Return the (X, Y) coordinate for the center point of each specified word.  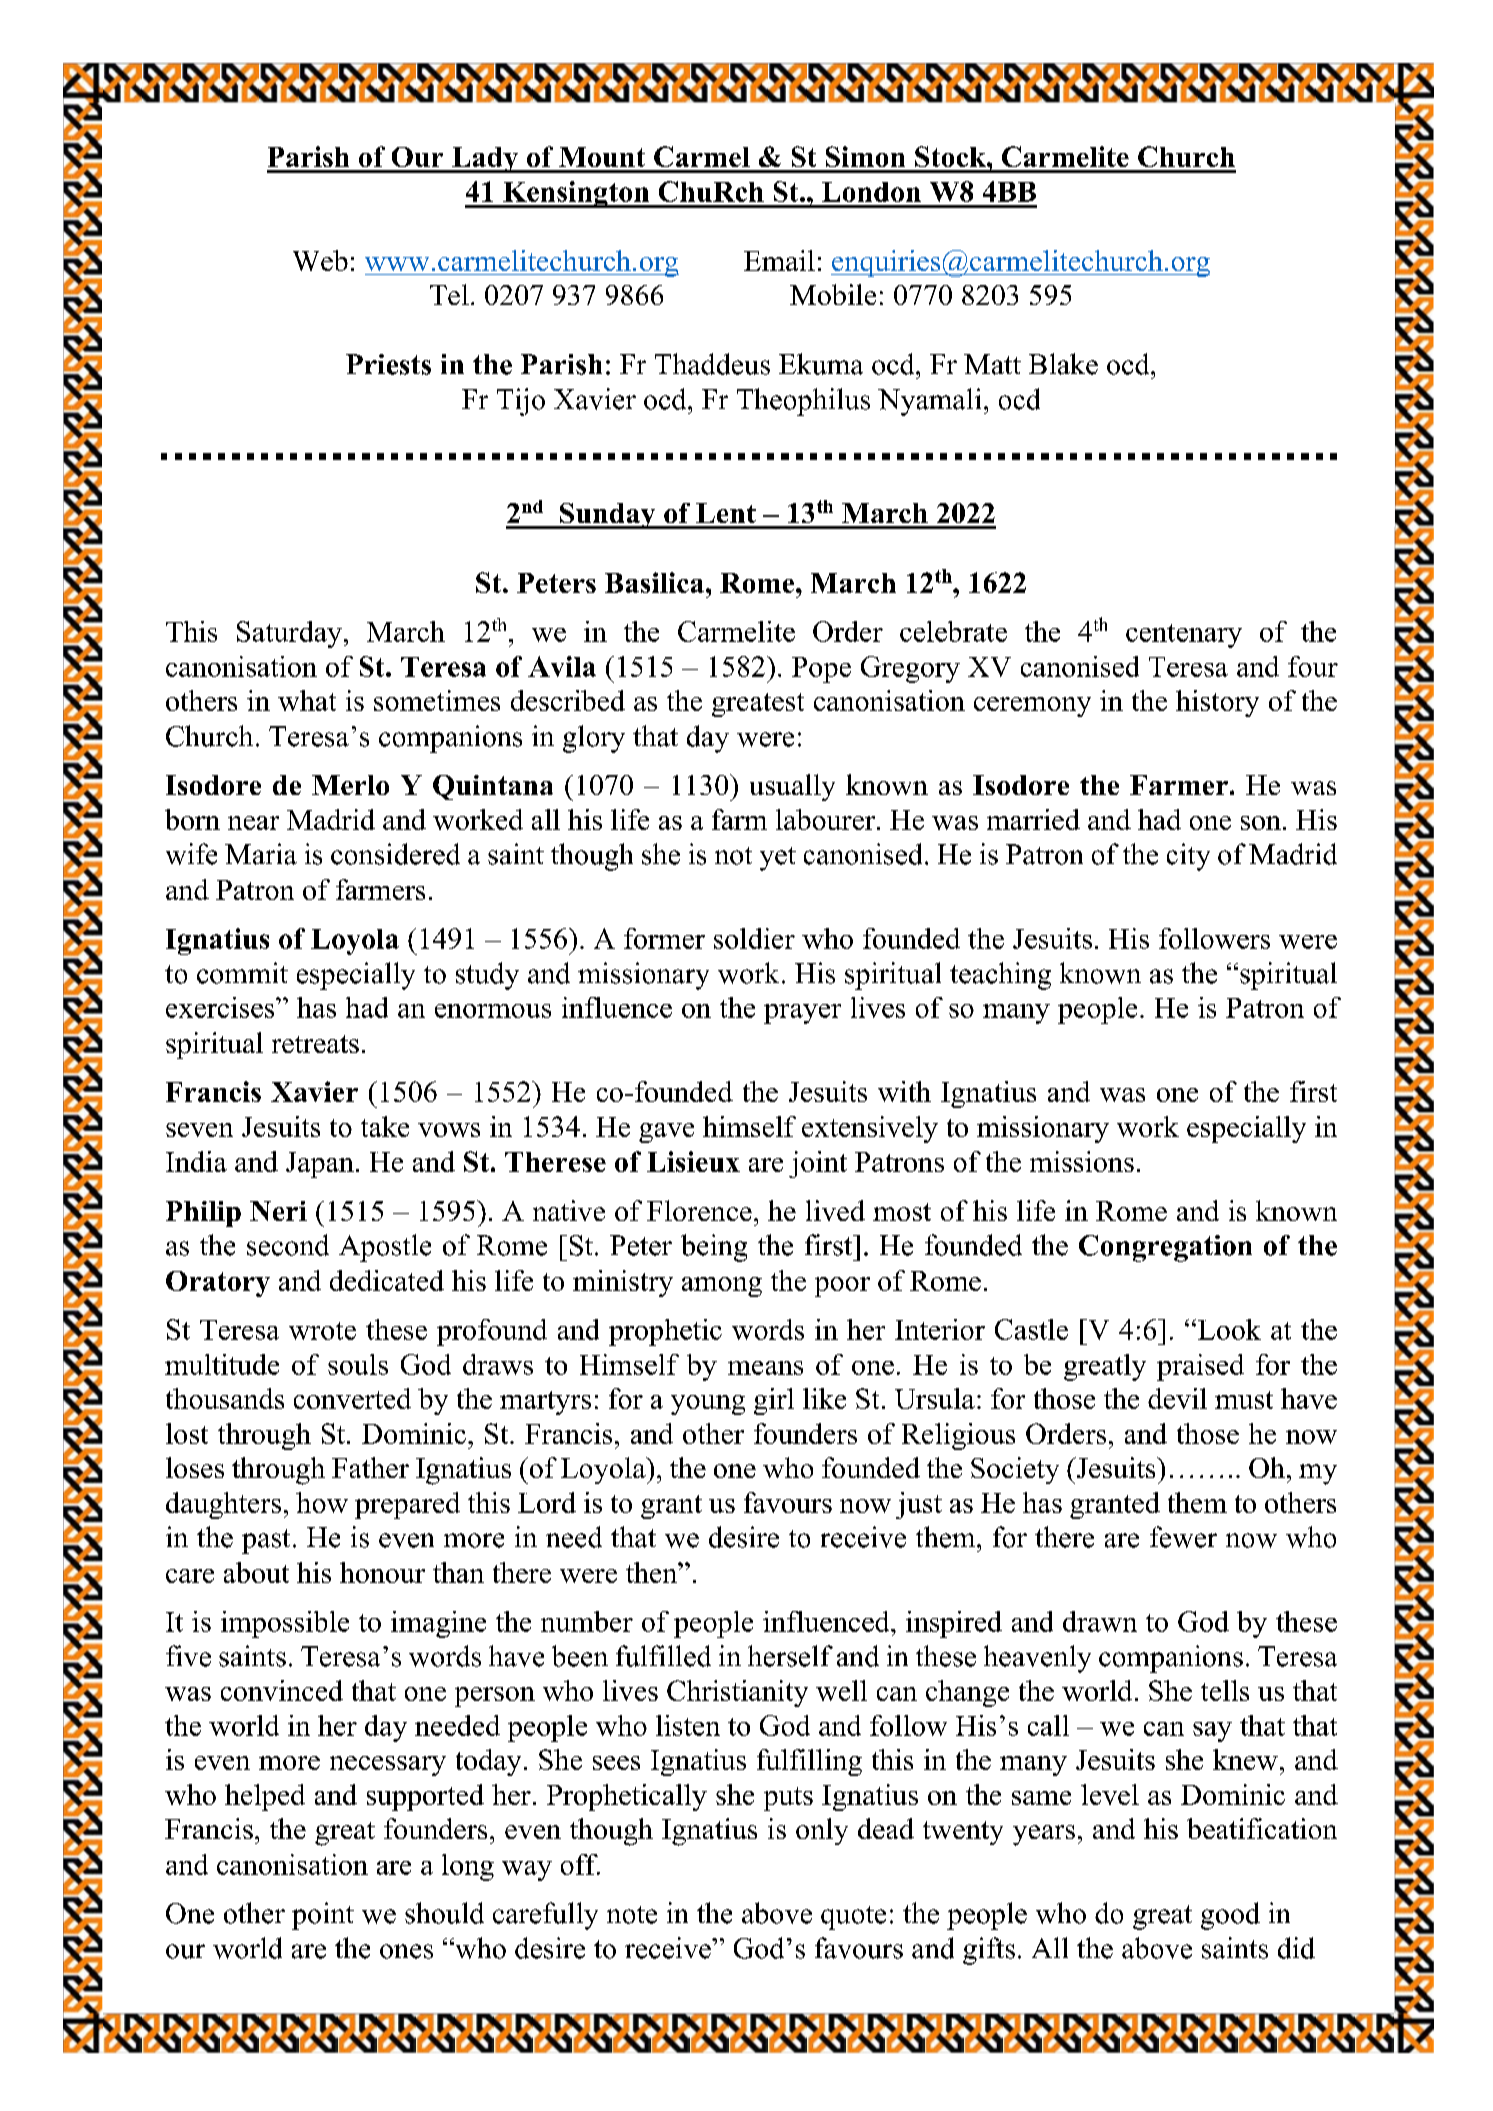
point (323, 1916)
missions (1082, 1161)
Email (779, 260)
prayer (802, 1014)
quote (853, 1918)
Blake (1063, 364)
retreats (315, 1044)
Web (320, 260)
